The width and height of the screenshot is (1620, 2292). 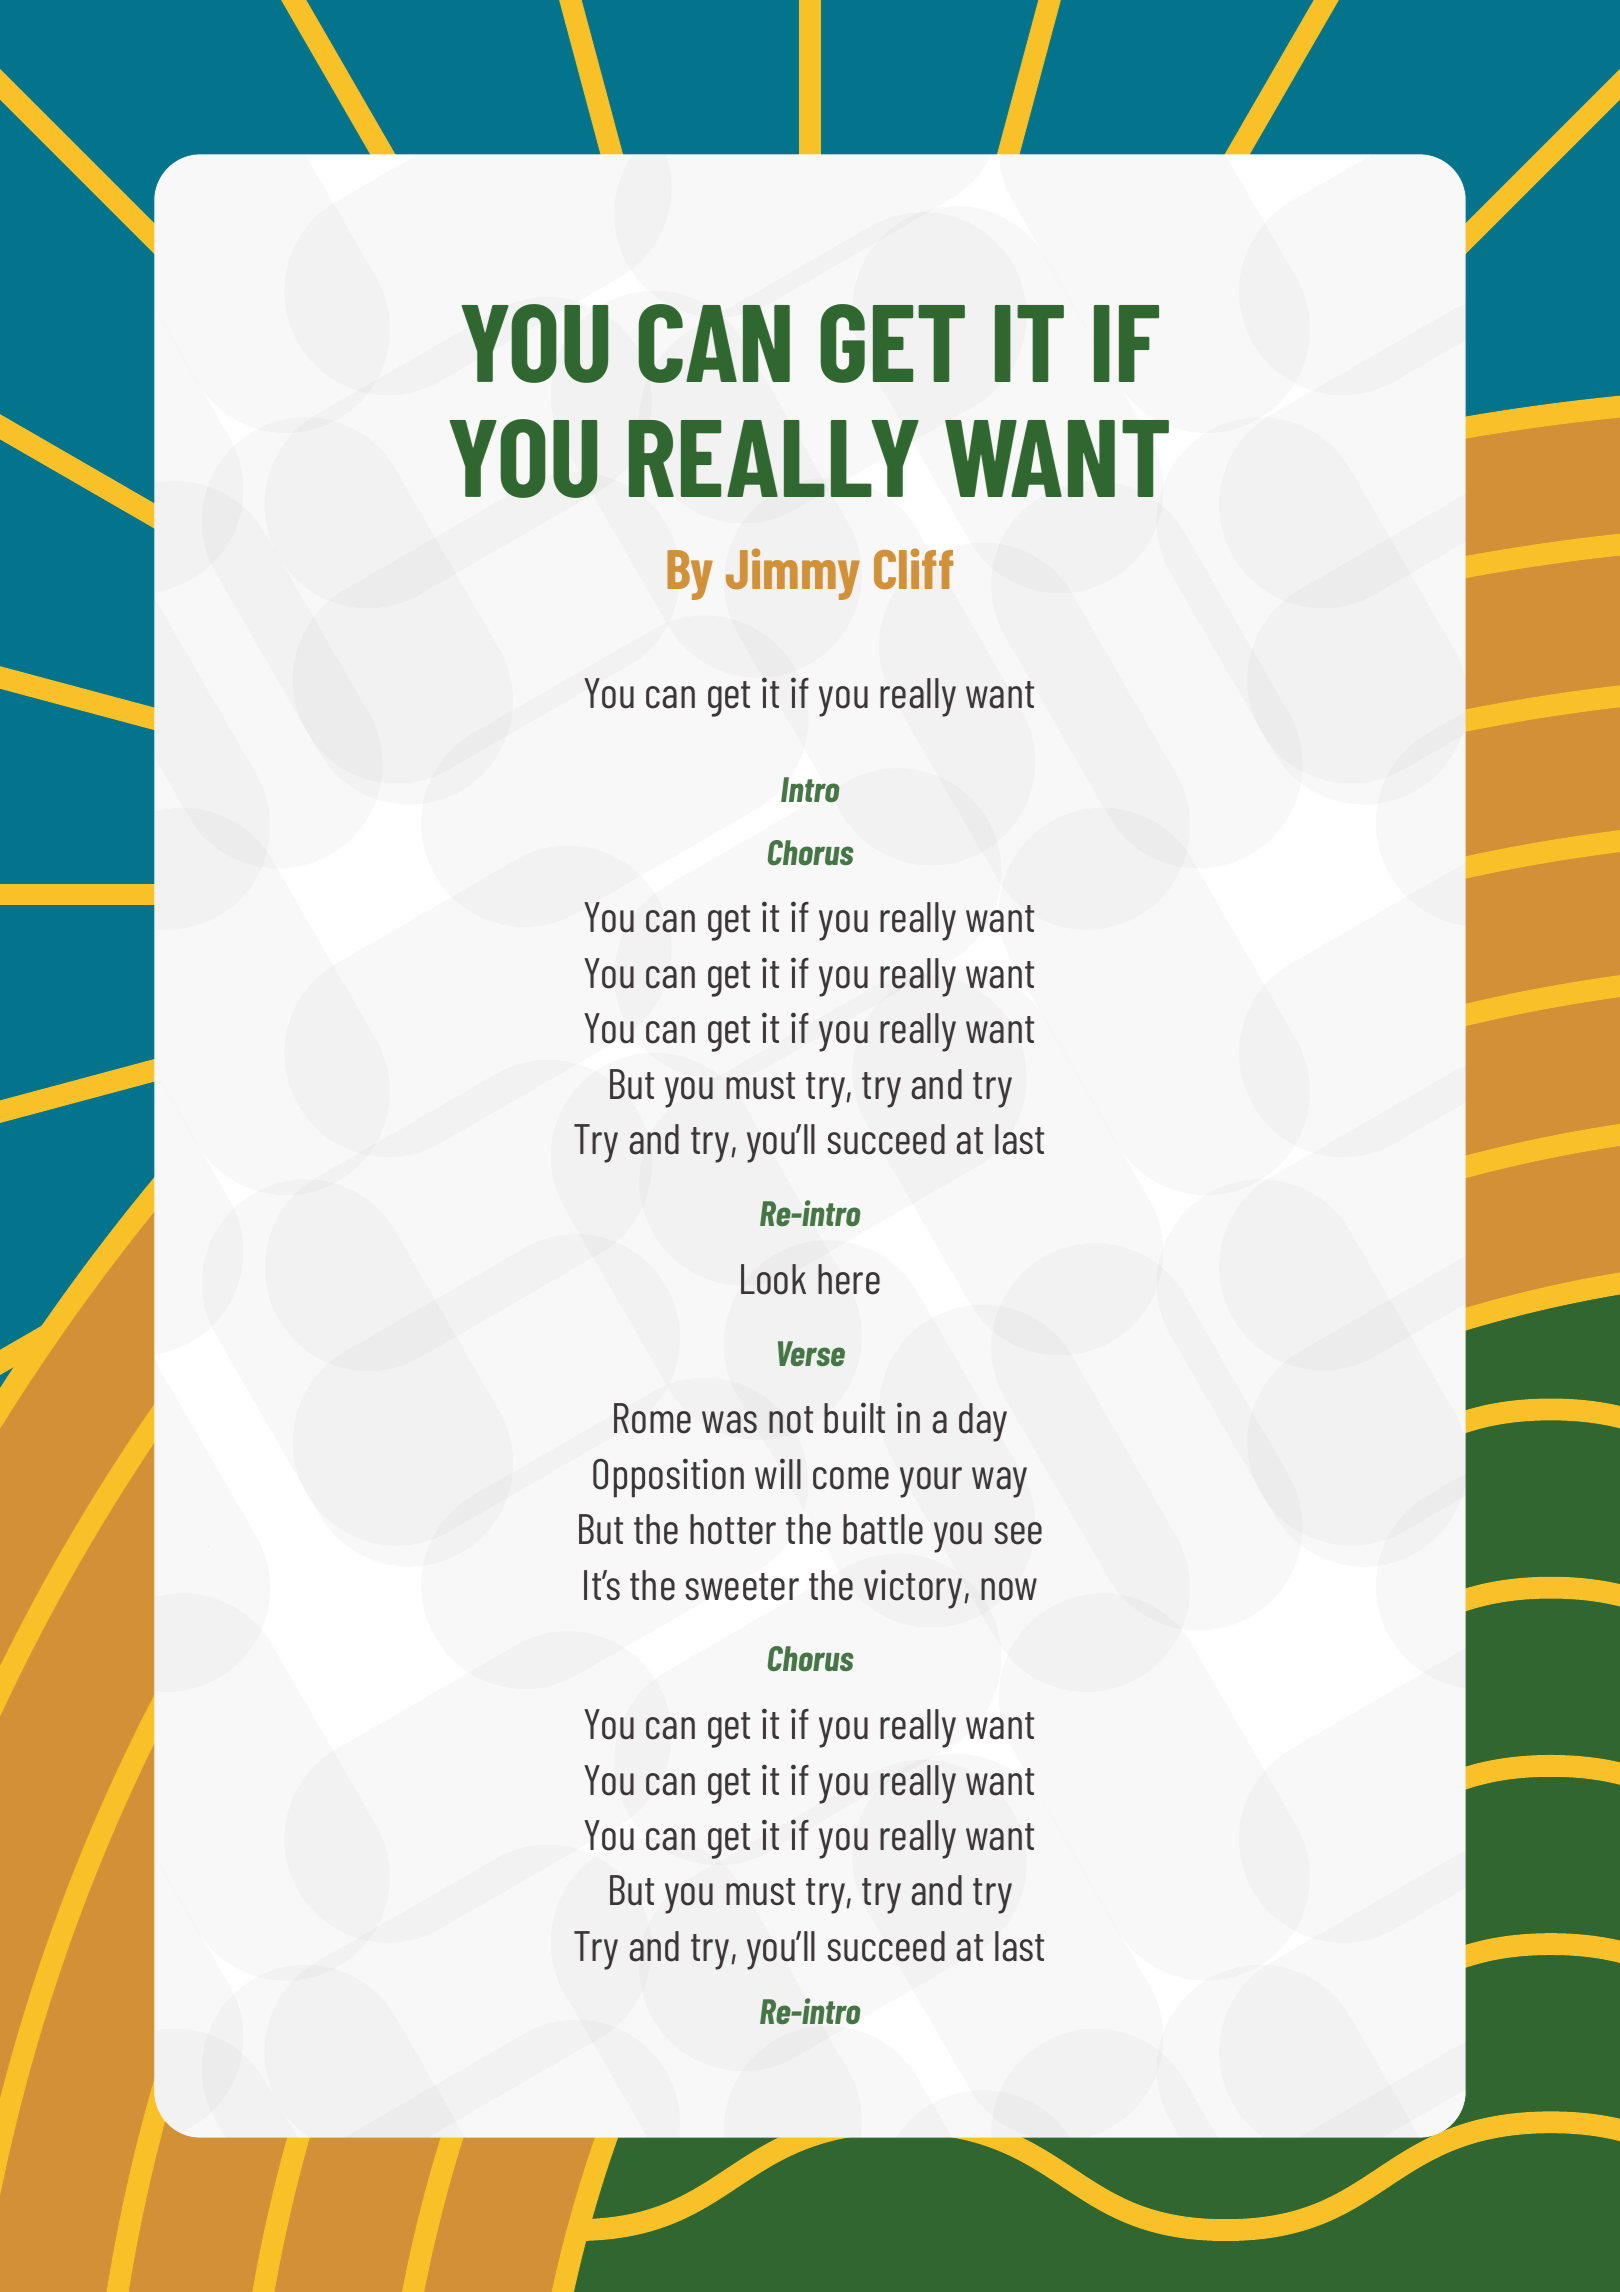 What do you see at coordinates (983, 1422) in the screenshot?
I see `day` at bounding box center [983, 1422].
